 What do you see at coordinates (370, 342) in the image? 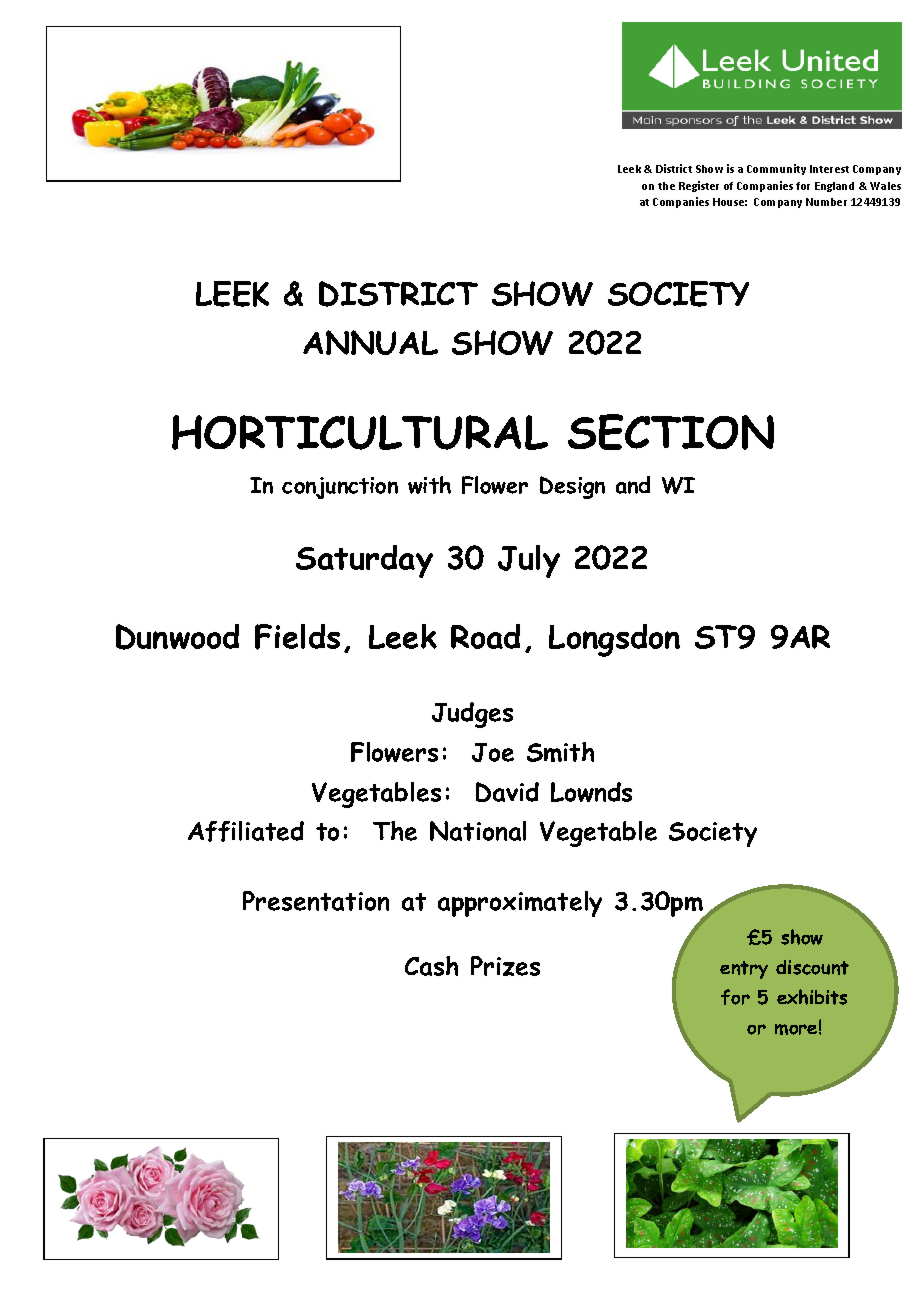
I see `ANNUAL` at bounding box center [370, 342].
